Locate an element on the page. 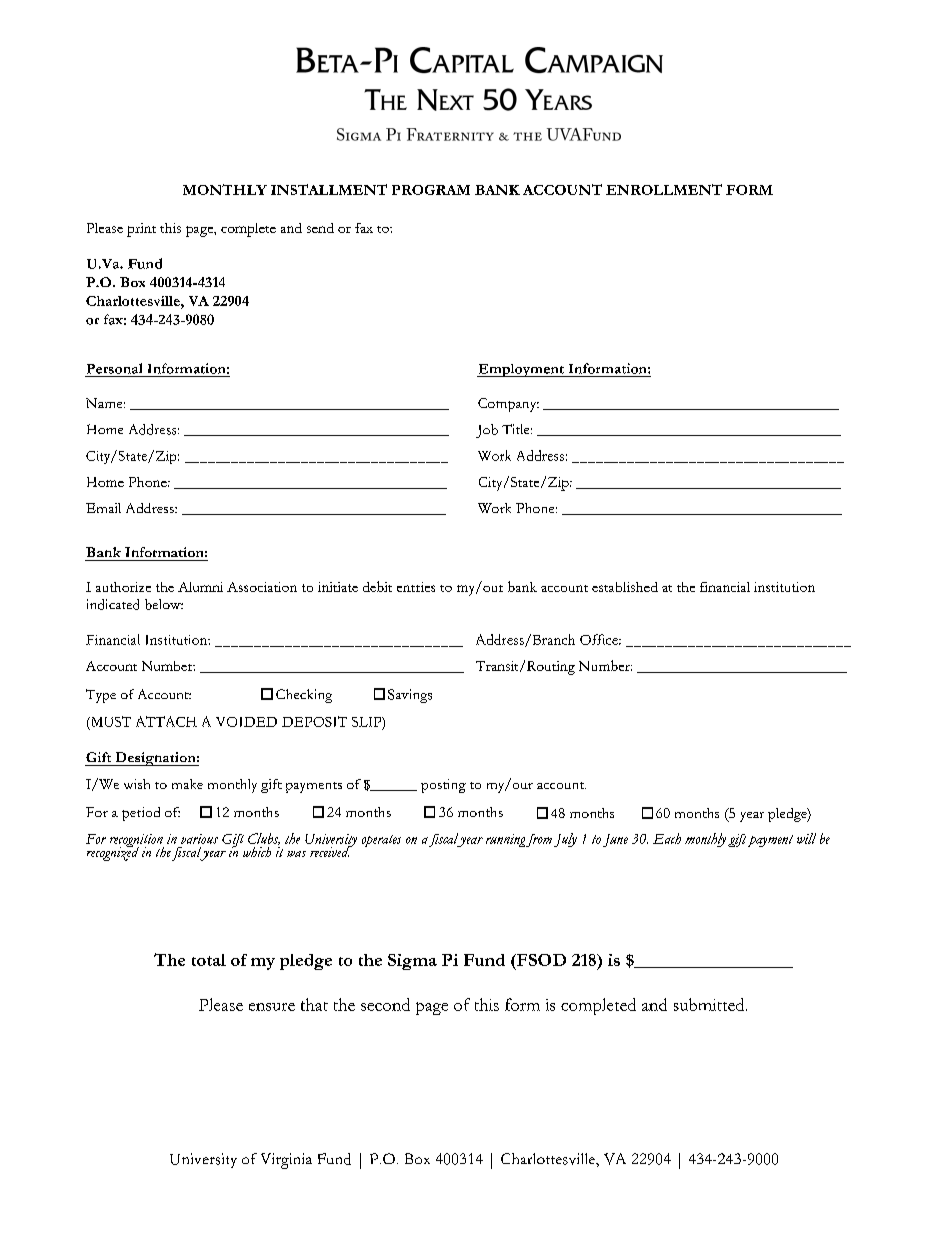 The width and height of the image is (952, 1233). Savings is located at coordinates (410, 696).
